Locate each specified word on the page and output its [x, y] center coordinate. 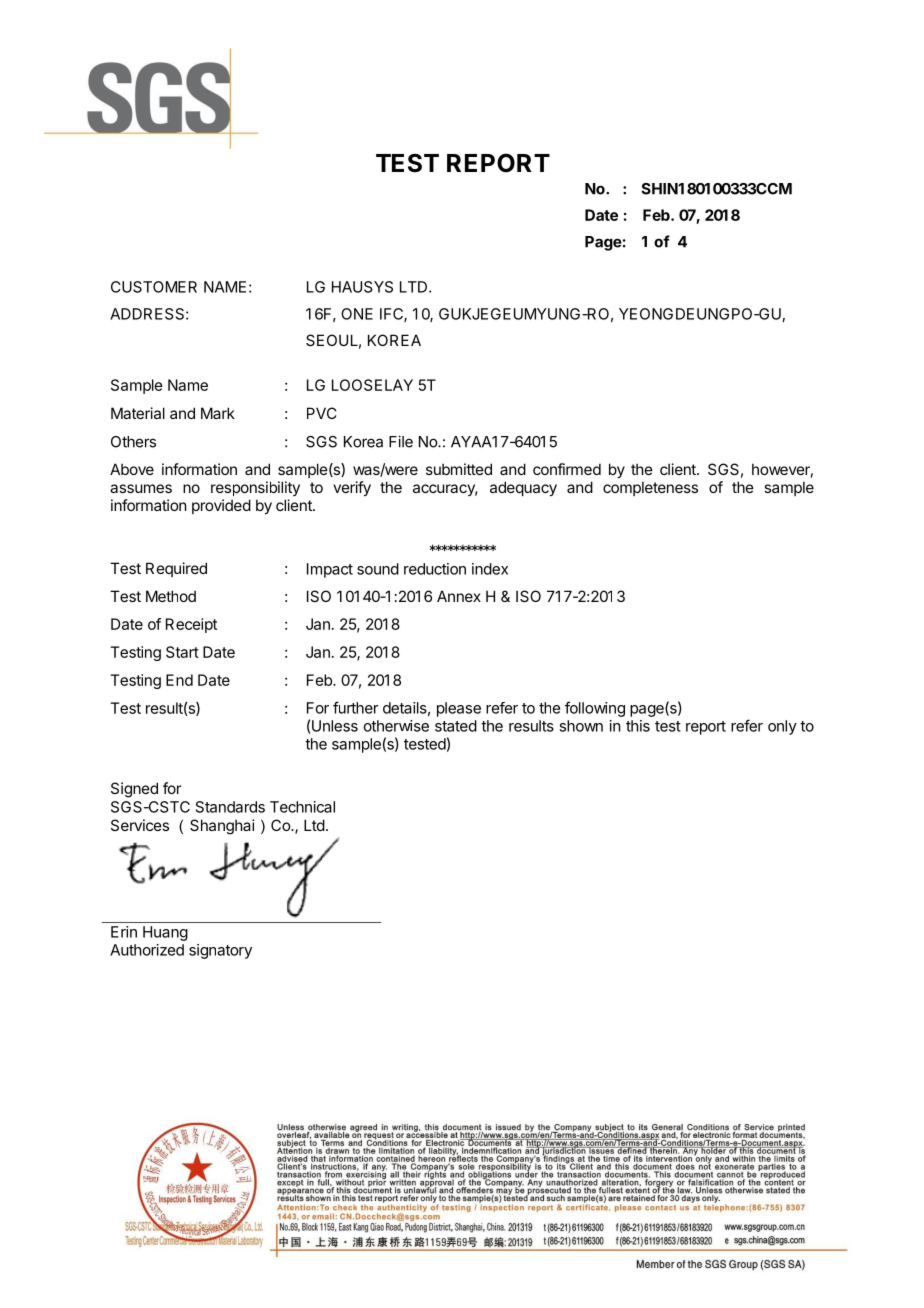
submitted [459, 469]
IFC [392, 315]
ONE [357, 314]
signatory [220, 951]
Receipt [191, 625]
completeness [650, 488]
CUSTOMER [154, 287]
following [595, 709]
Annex [459, 596]
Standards [230, 807]
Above [132, 469]
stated [456, 726]
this [638, 726]
